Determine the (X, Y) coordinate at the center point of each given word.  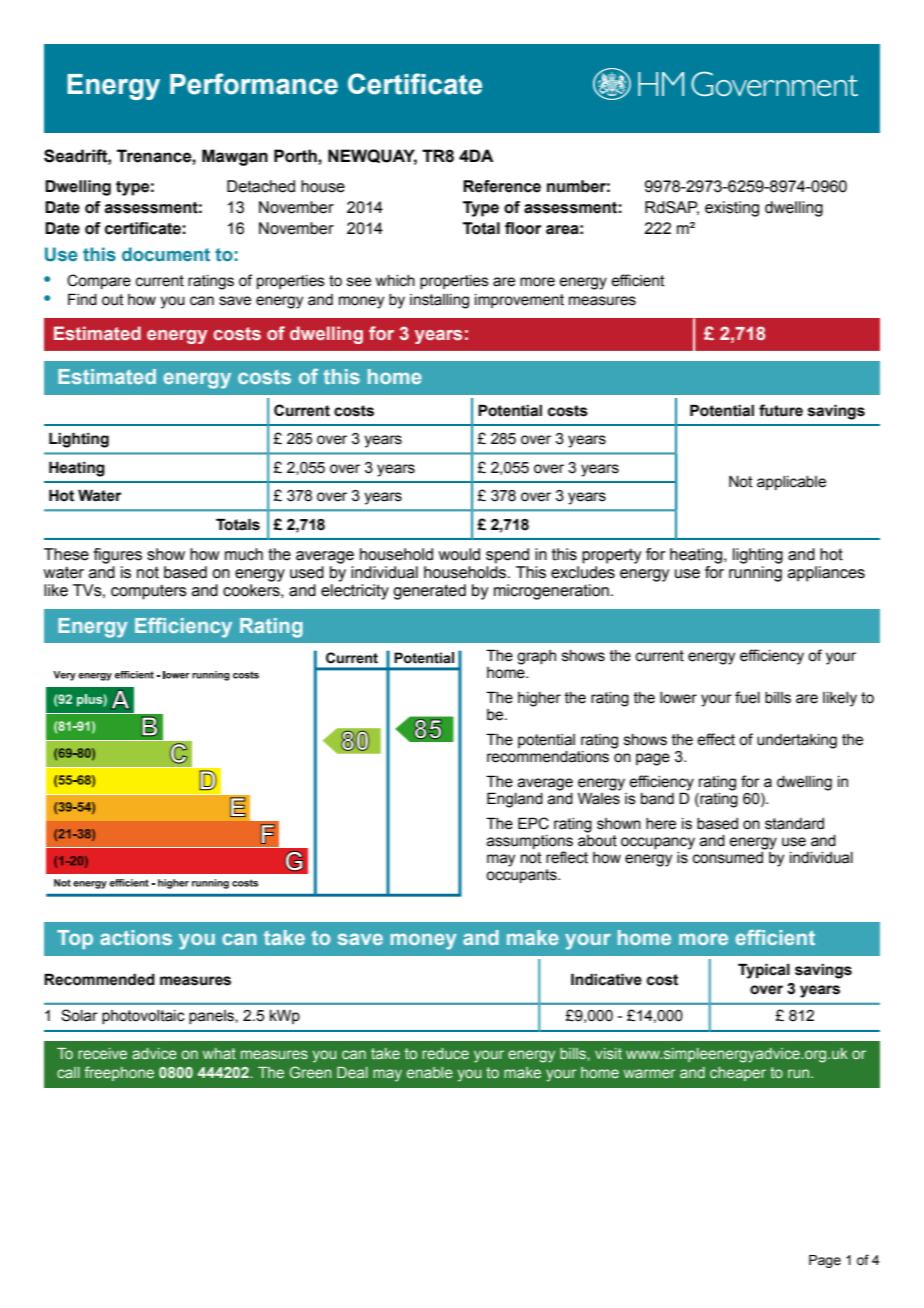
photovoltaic (143, 1017)
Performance (254, 84)
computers (149, 592)
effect (716, 739)
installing (439, 301)
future (781, 410)
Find (82, 299)
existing (732, 209)
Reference (502, 186)
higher (539, 699)
